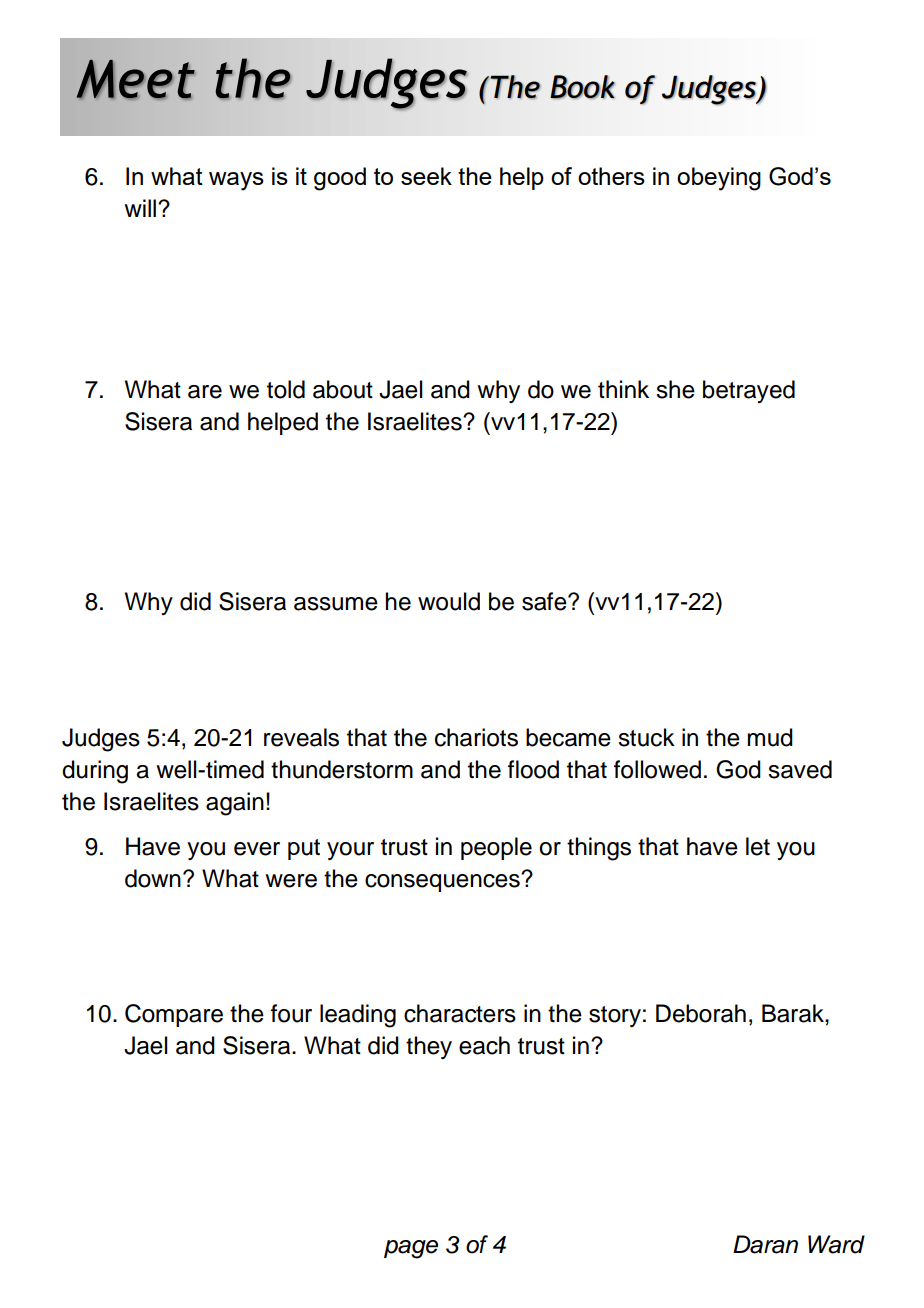 This screenshot has height=1308, width=924. I want to click on reveals, so click(301, 737).
